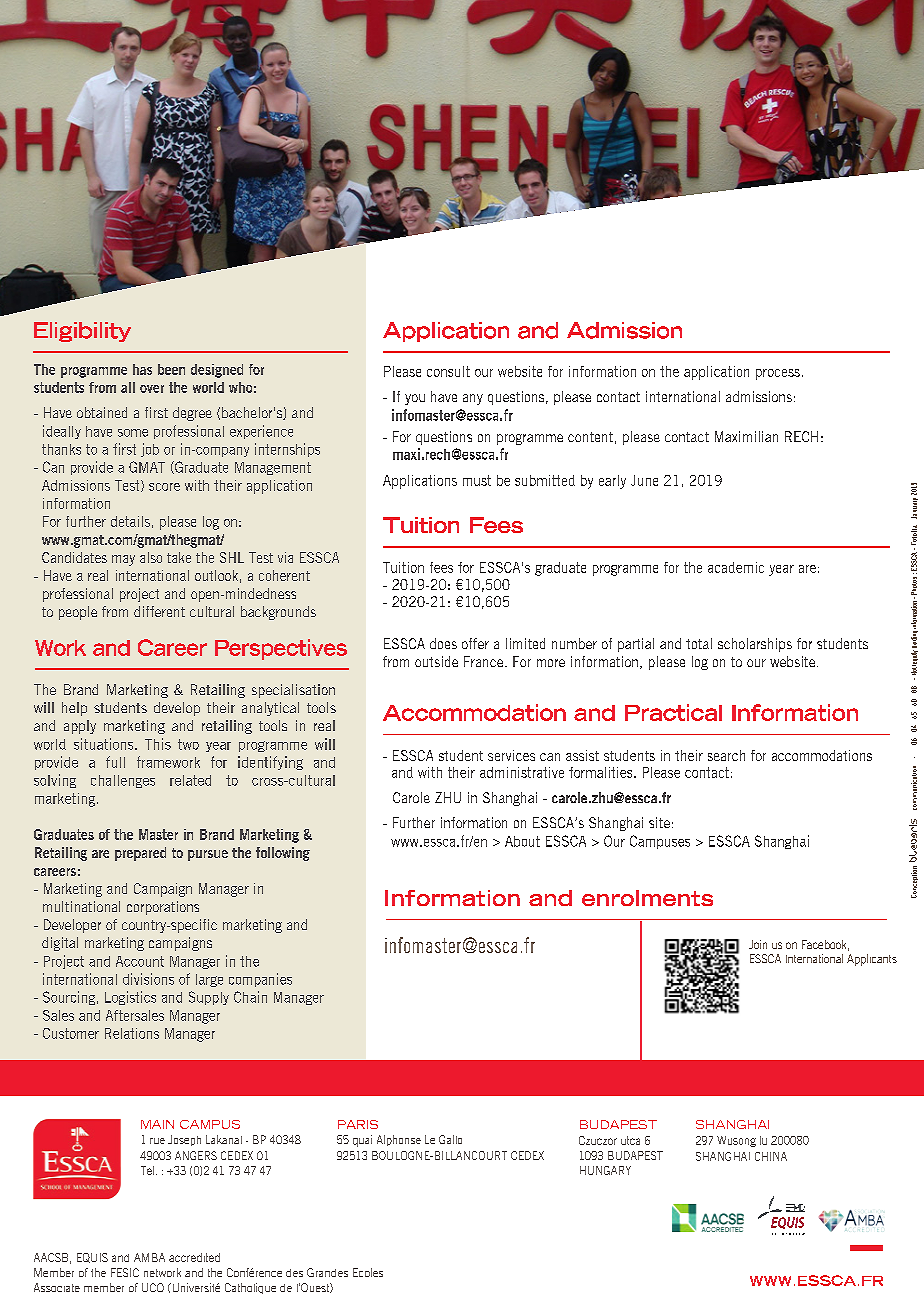 Image resolution: width=924 pixels, height=1308 pixels. I want to click on About, so click(522, 841).
